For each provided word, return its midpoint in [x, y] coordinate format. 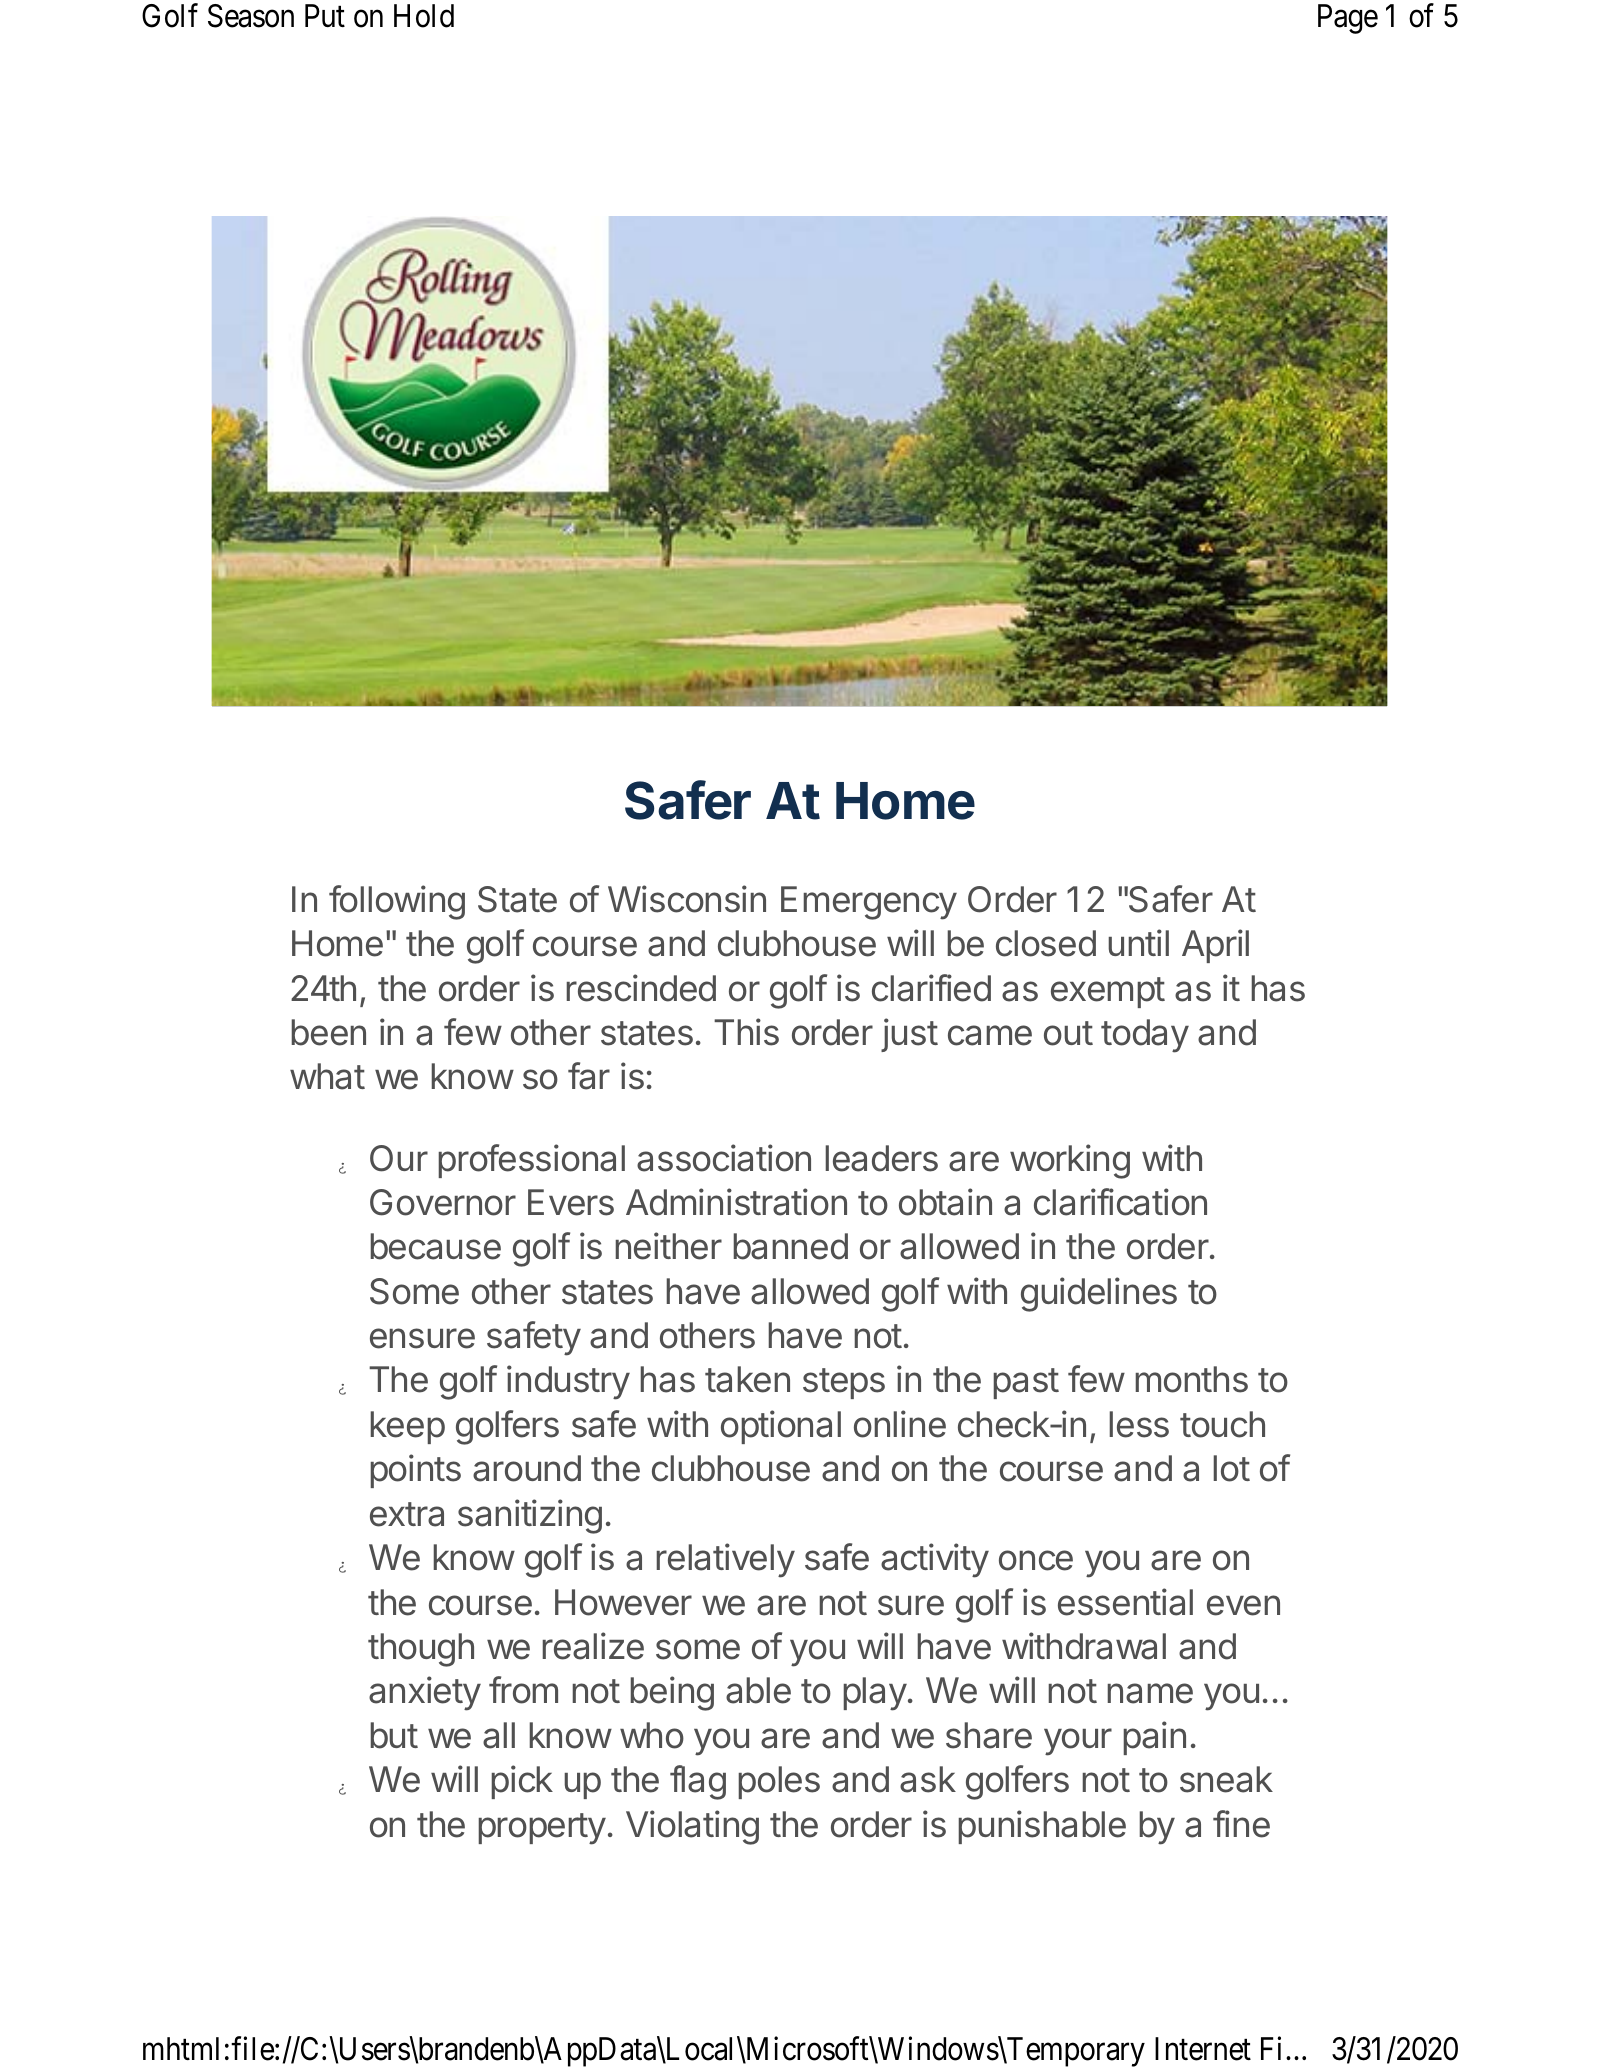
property [542, 1829]
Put [325, 16]
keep [407, 1427]
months [1191, 1379]
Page [1348, 19]
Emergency [869, 903]
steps [844, 1383]
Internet [1203, 2049]
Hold [424, 16]
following [397, 902]
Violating [692, 1827]
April [1215, 946]
